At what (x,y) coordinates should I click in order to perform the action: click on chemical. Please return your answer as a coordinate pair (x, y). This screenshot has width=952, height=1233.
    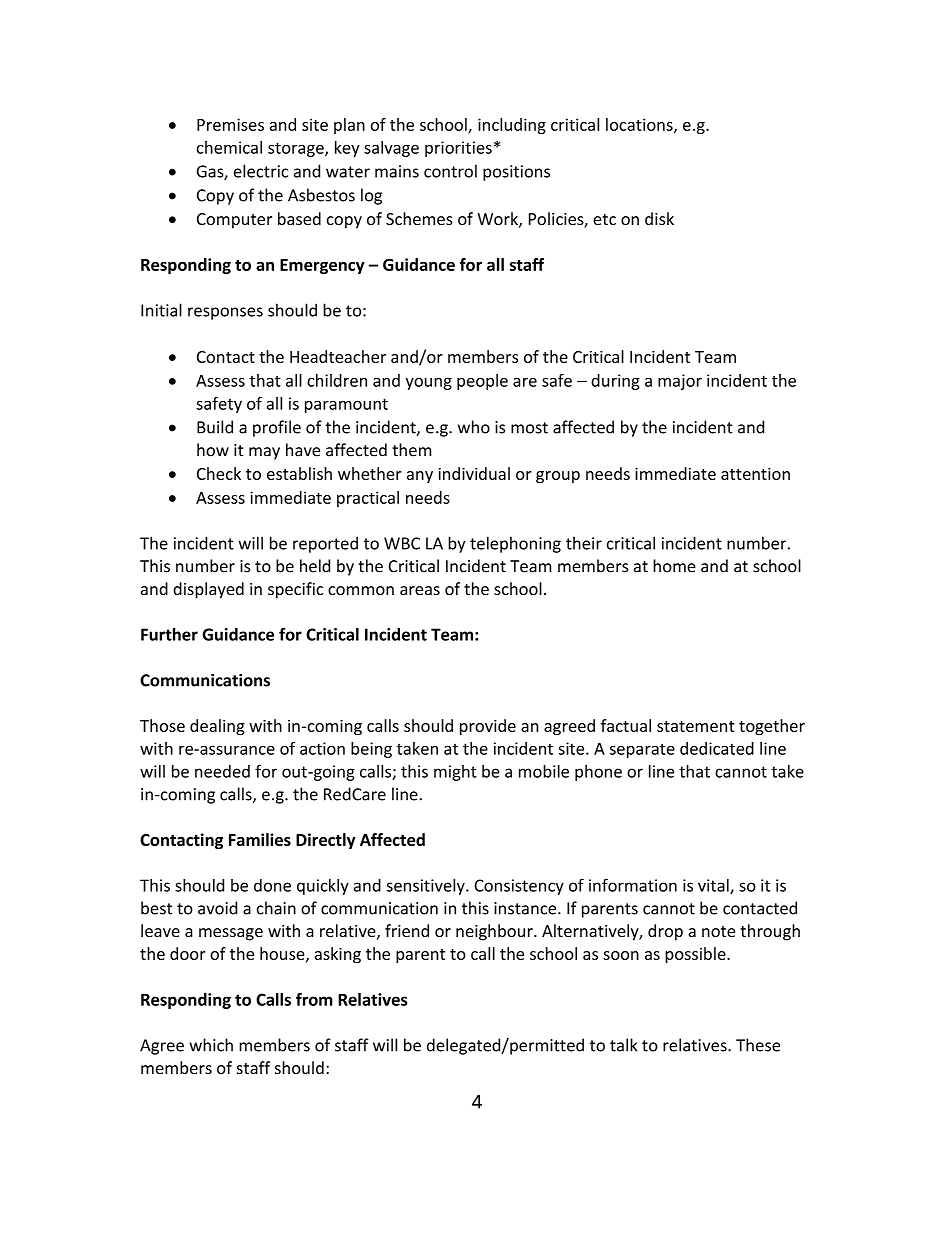
    Looking at the image, I should click on (229, 147).
